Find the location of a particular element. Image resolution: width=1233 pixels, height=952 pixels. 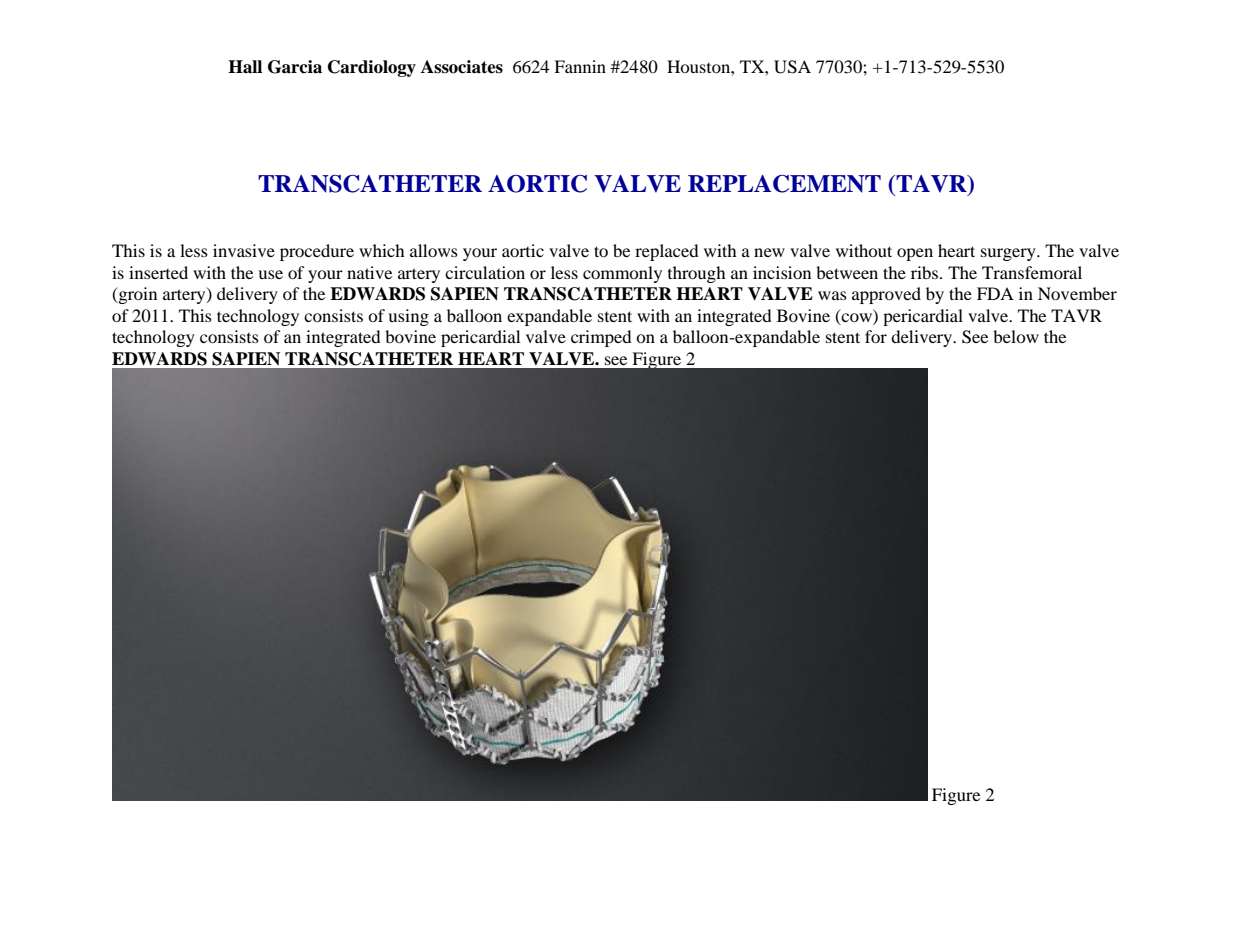

open is located at coordinates (915, 254).
